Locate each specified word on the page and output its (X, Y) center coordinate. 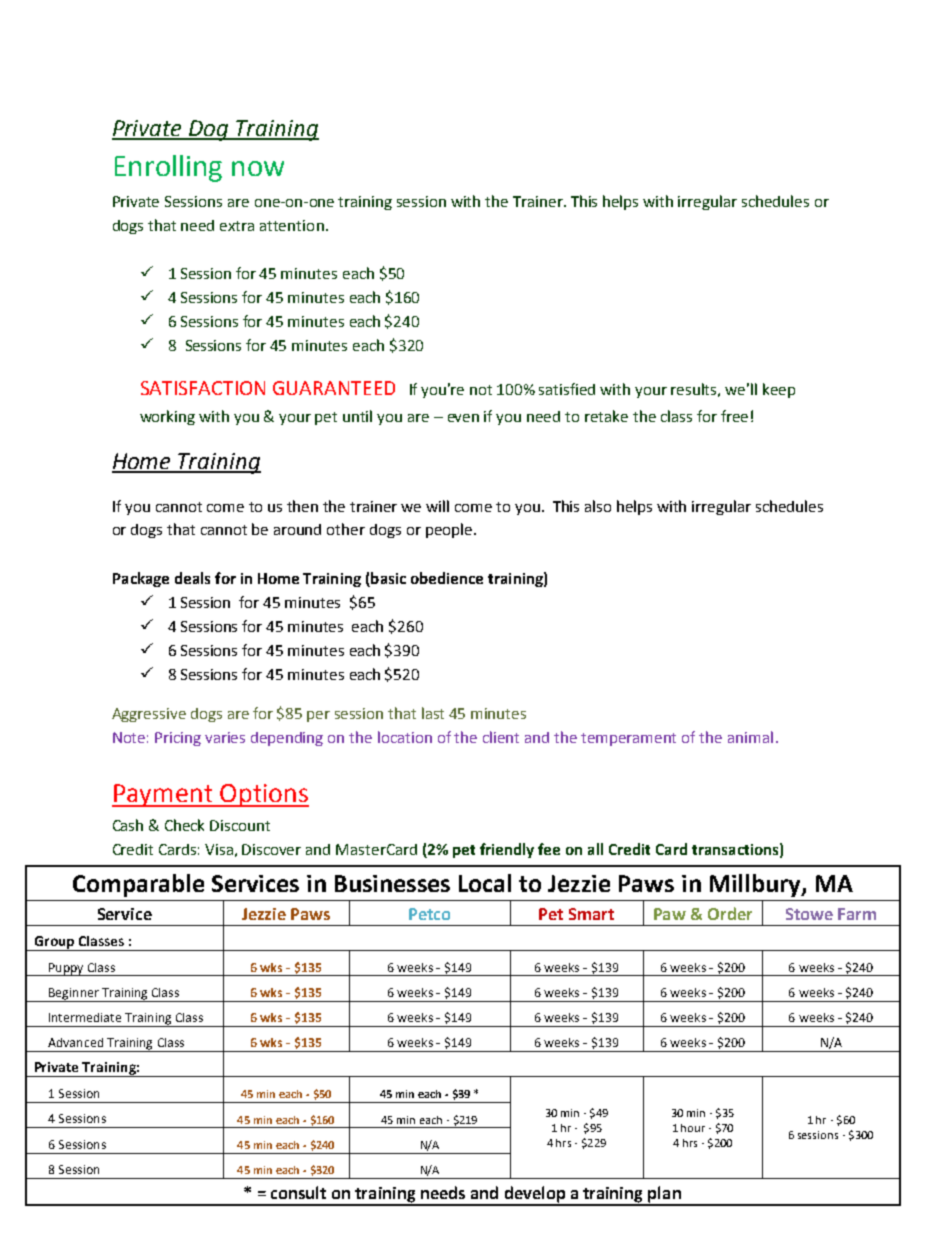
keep (779, 390)
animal (750, 737)
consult (298, 1192)
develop (535, 1195)
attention (292, 225)
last (433, 713)
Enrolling (168, 168)
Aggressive (149, 715)
